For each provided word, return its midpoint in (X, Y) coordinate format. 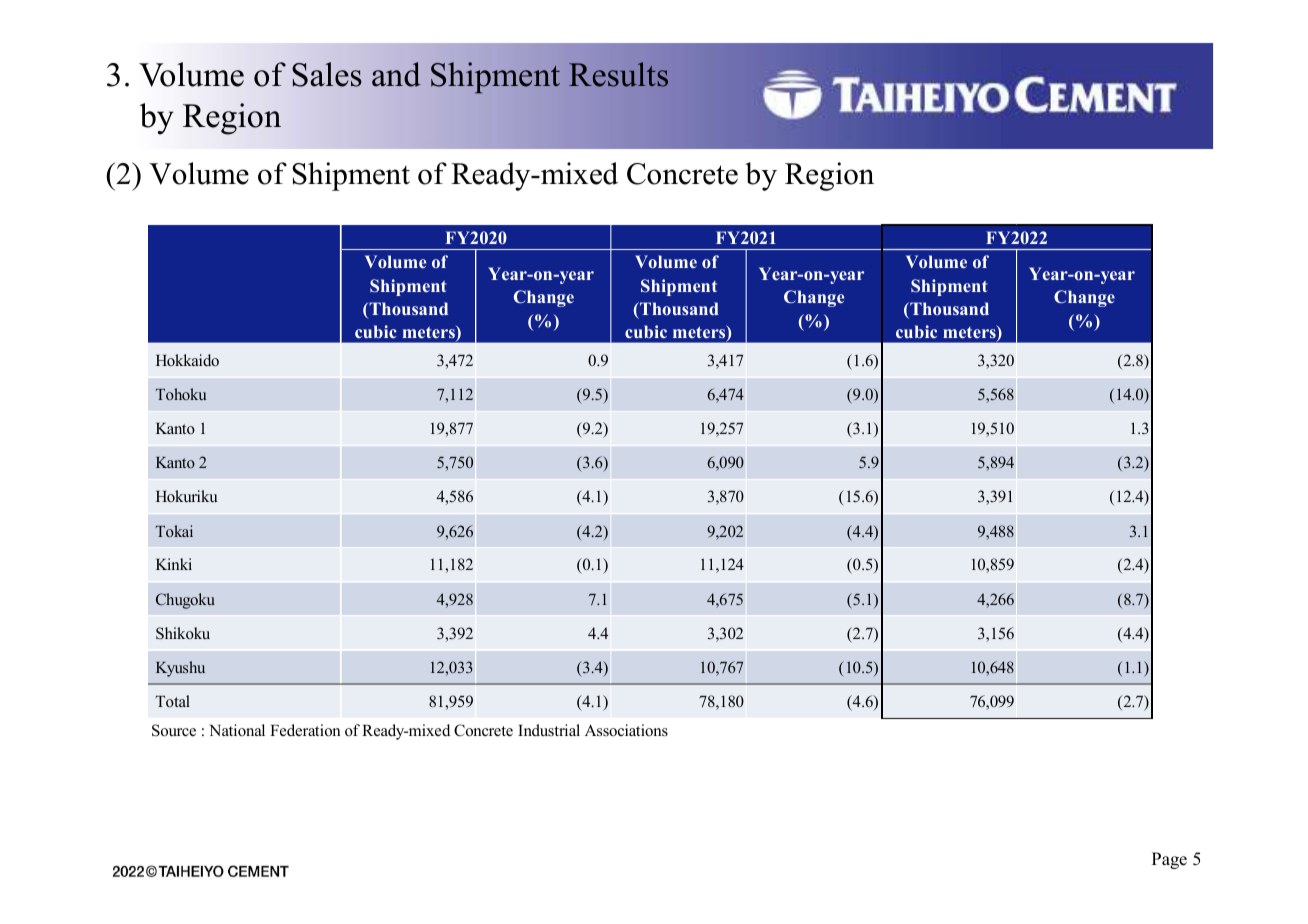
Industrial (549, 730)
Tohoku (181, 394)
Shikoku (183, 633)
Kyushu (180, 669)
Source (174, 730)
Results (618, 74)
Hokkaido (187, 360)
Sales (327, 74)
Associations (626, 730)
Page (1169, 860)
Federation (305, 730)
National (237, 730)
